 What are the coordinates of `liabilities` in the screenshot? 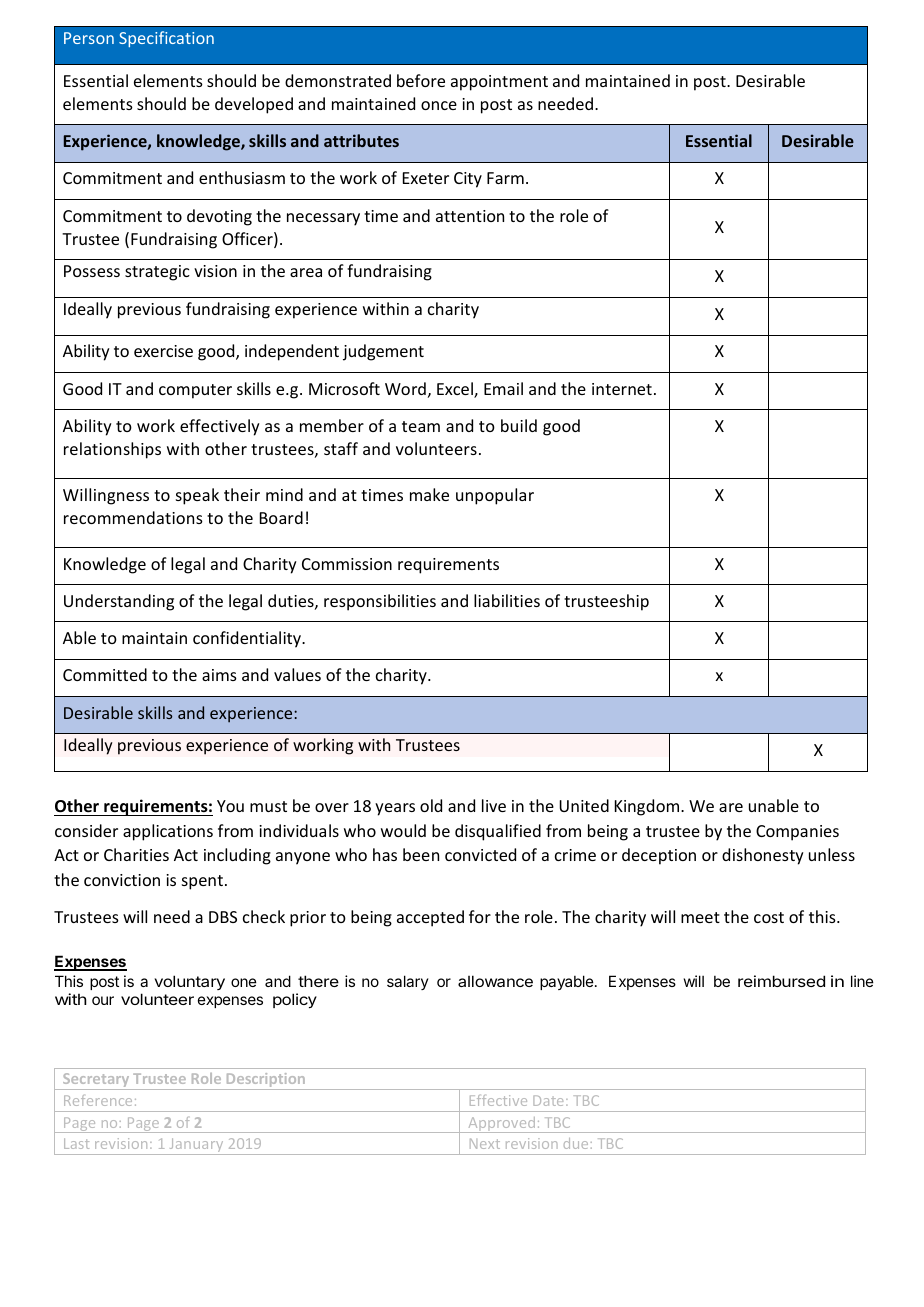 It's located at (507, 600).
